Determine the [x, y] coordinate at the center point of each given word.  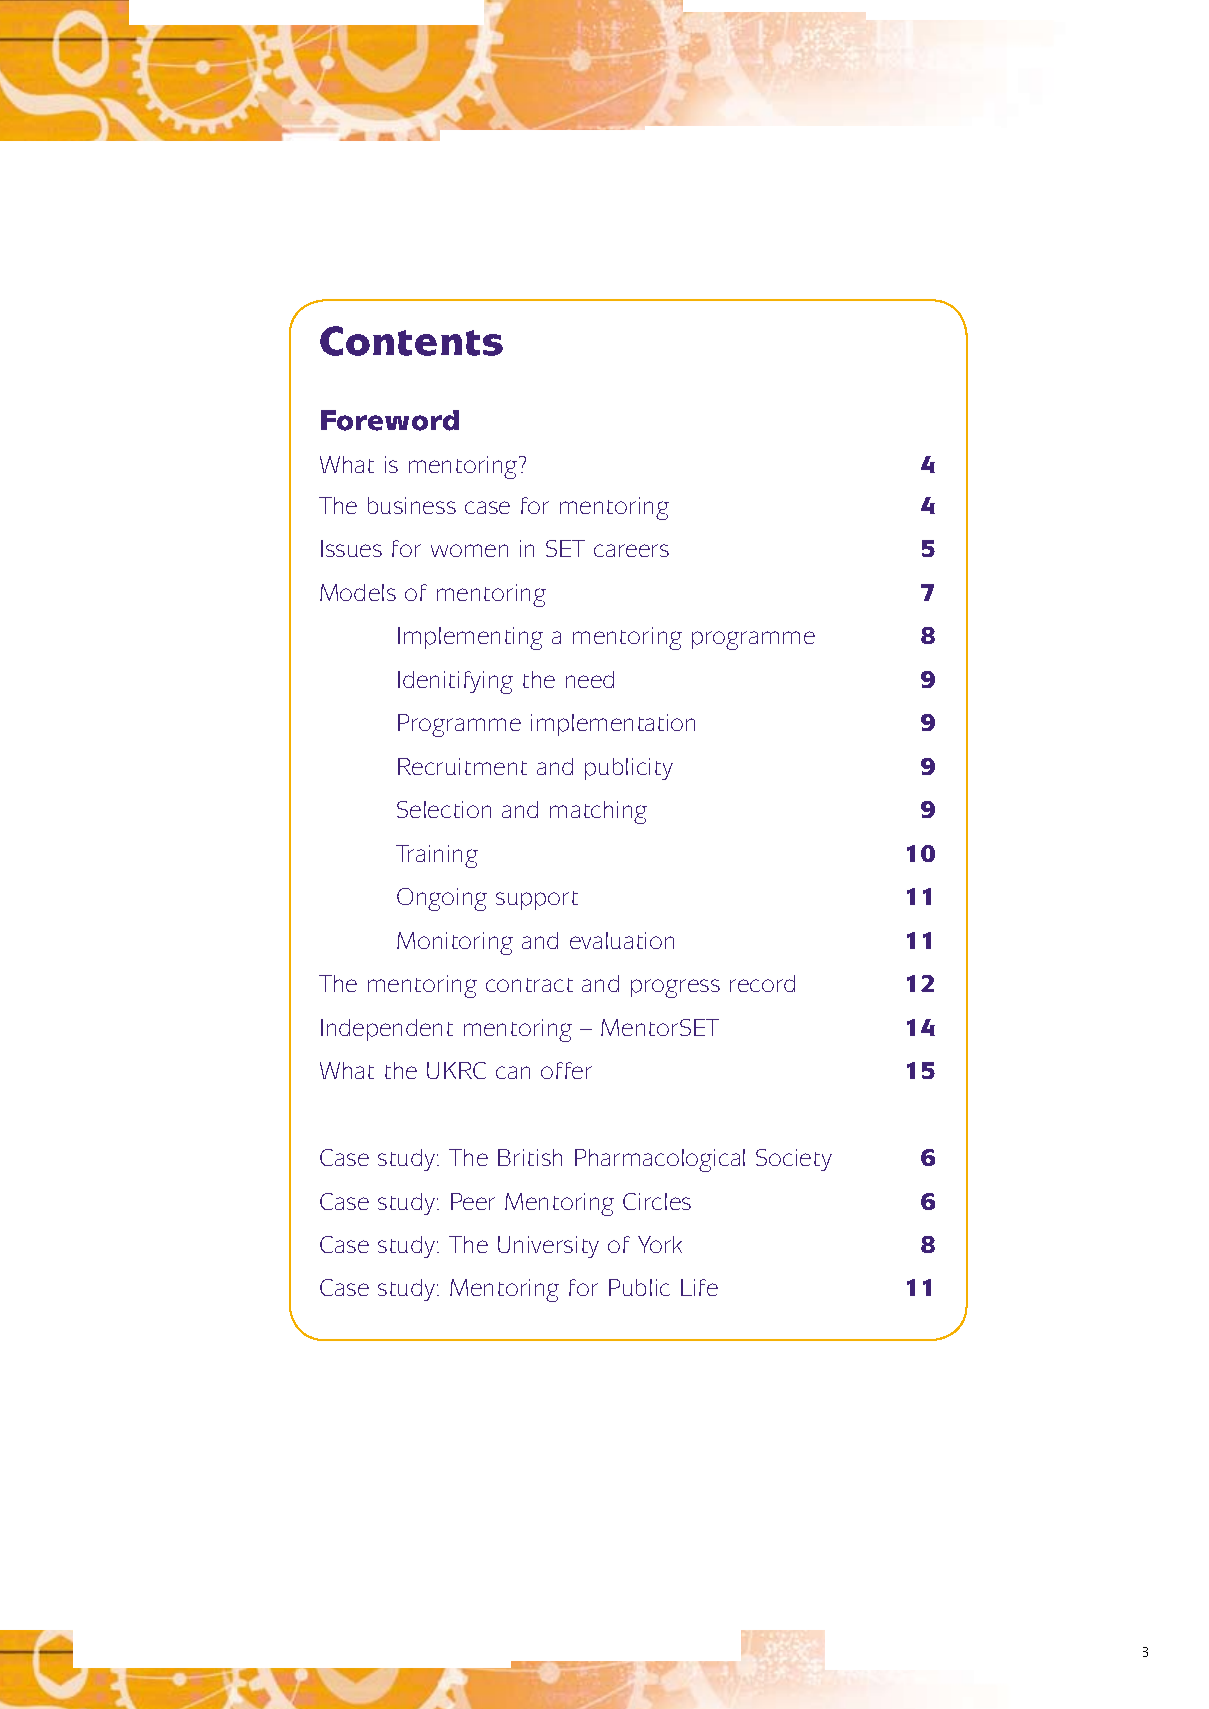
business [412, 505]
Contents [411, 341]
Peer [473, 1201]
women [469, 550]
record [762, 983]
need [590, 679]
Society [794, 1160]
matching [598, 812]
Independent [387, 1030]
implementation [613, 725]
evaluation [622, 940]
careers [631, 550]
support [537, 900]
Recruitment [462, 766]
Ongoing [442, 899]
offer [566, 1070]
